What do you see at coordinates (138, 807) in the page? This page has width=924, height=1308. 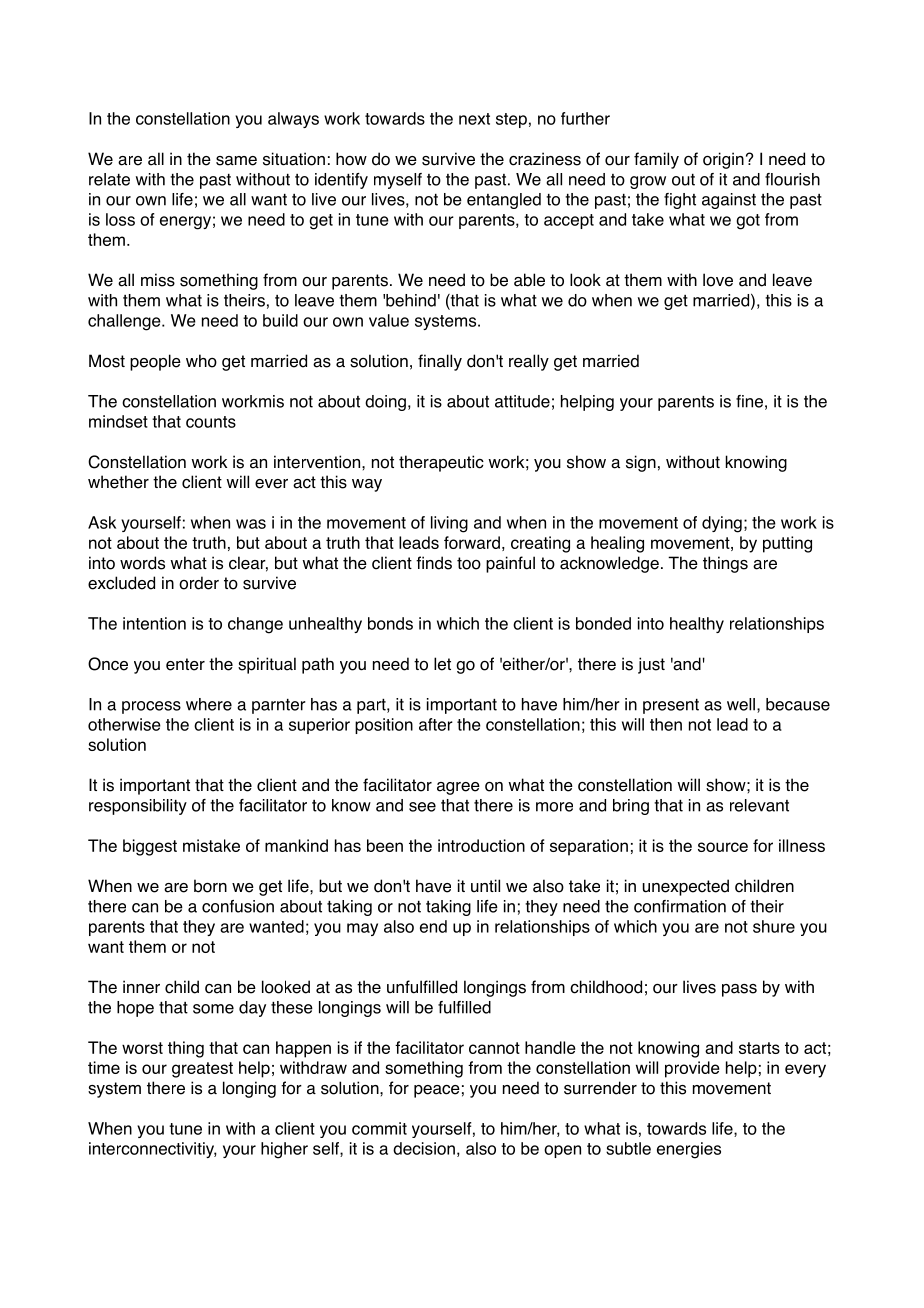 I see `responsibility` at bounding box center [138, 807].
